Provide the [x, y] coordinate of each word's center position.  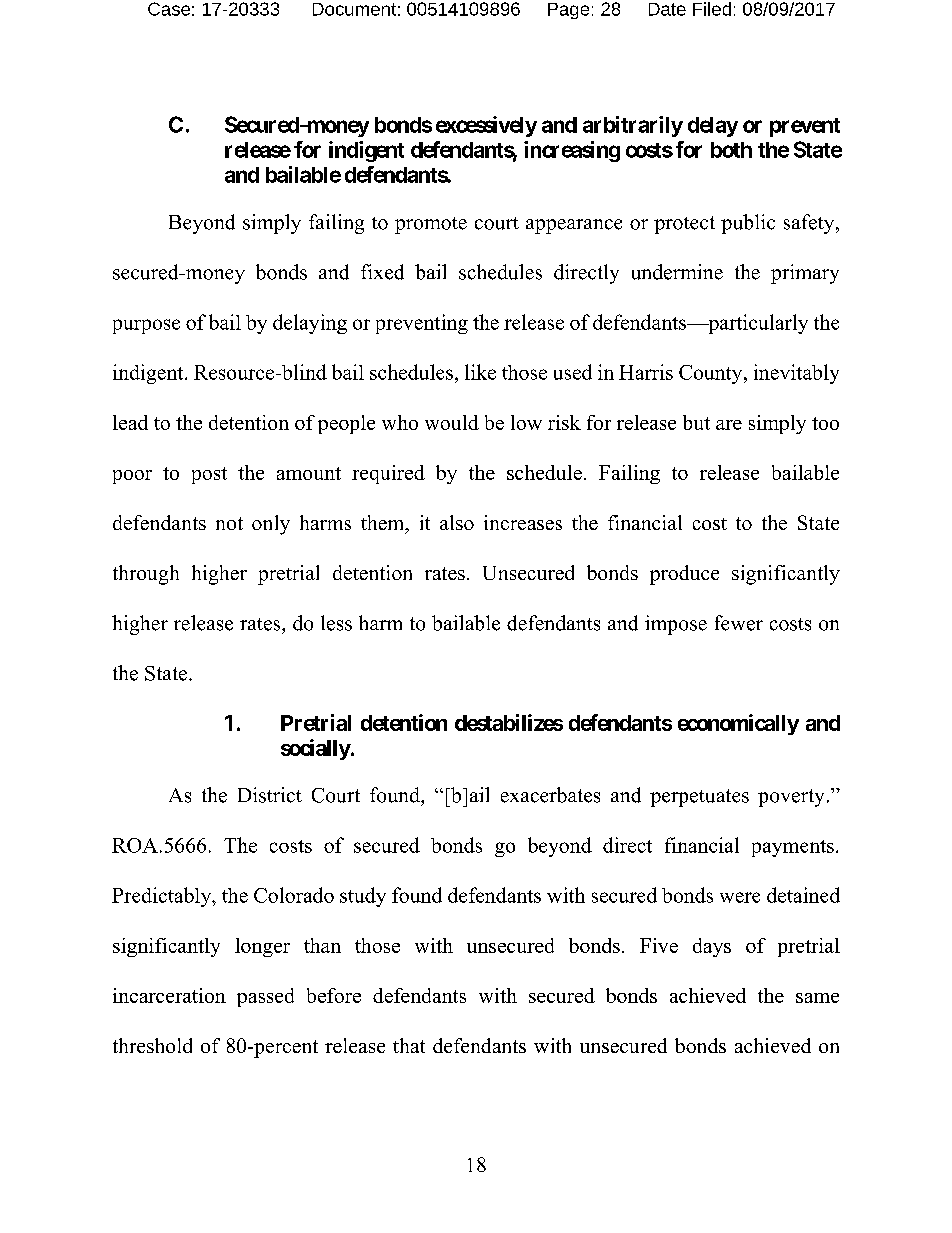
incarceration [169, 995]
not [229, 523]
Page [568, 11]
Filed [712, 9]
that [409, 1045]
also [457, 522]
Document [354, 9]
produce [684, 575]
